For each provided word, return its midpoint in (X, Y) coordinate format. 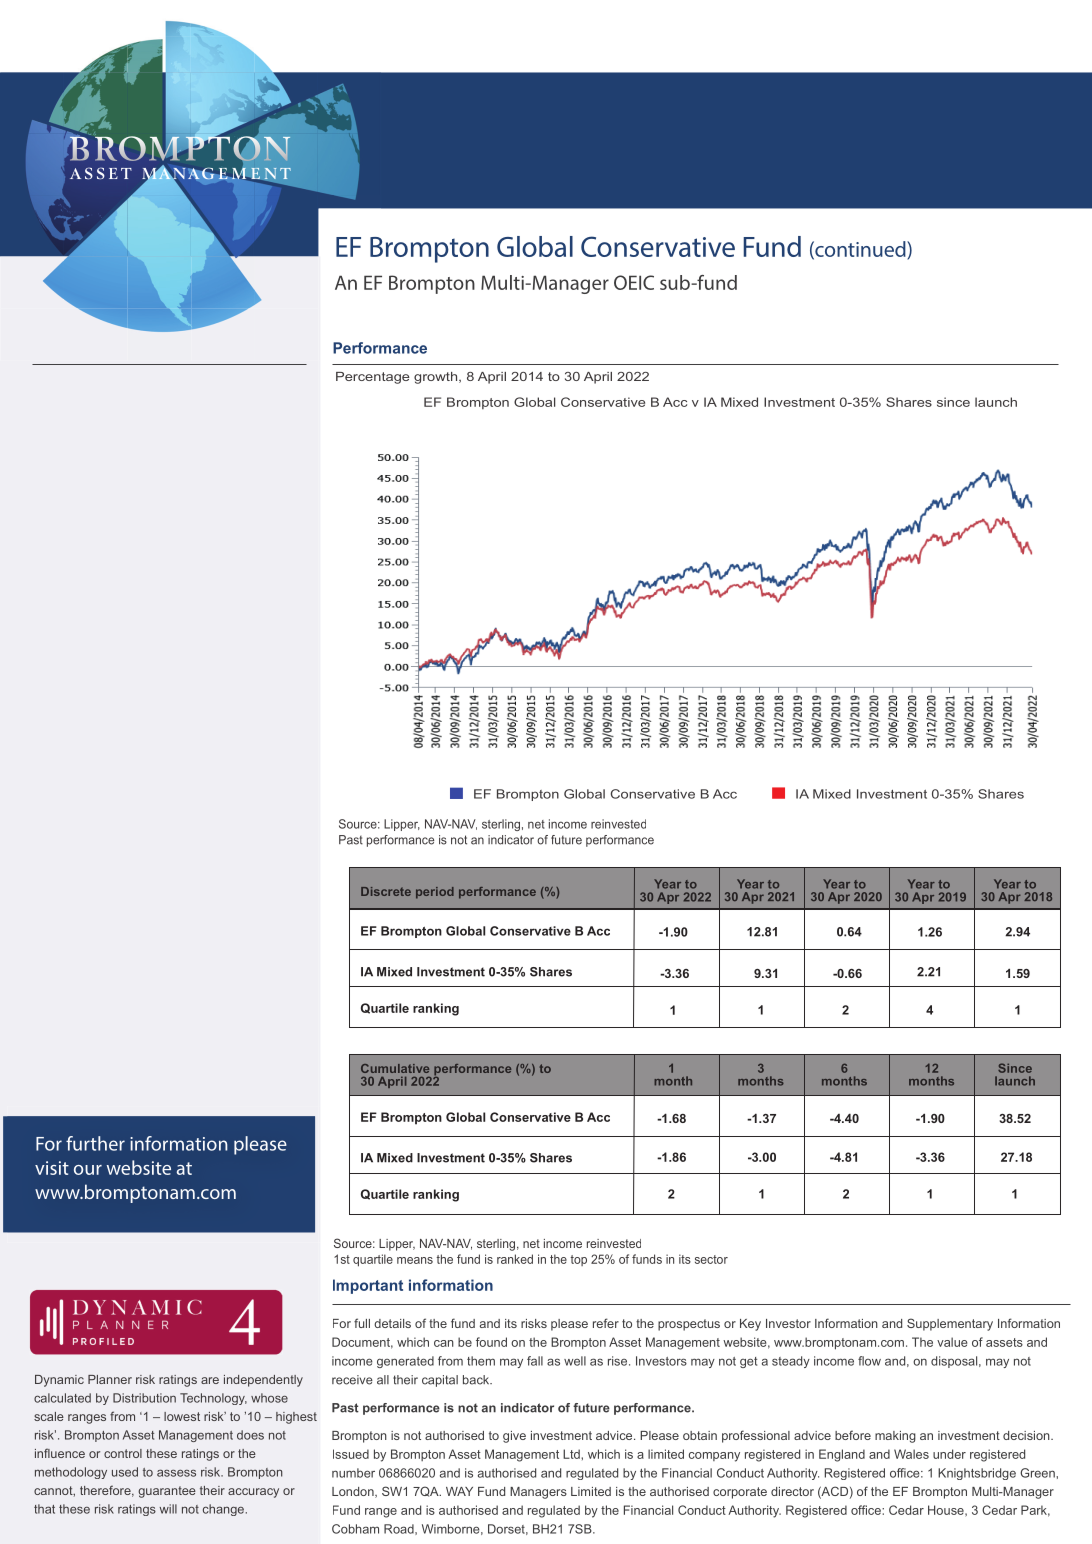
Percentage (373, 378)
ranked (515, 1259)
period (435, 893)
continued (860, 250)
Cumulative (395, 1068)
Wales (911, 1454)
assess (176, 1473)
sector (711, 1259)
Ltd (572, 1454)
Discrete (386, 891)
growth (437, 378)
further (95, 1143)
